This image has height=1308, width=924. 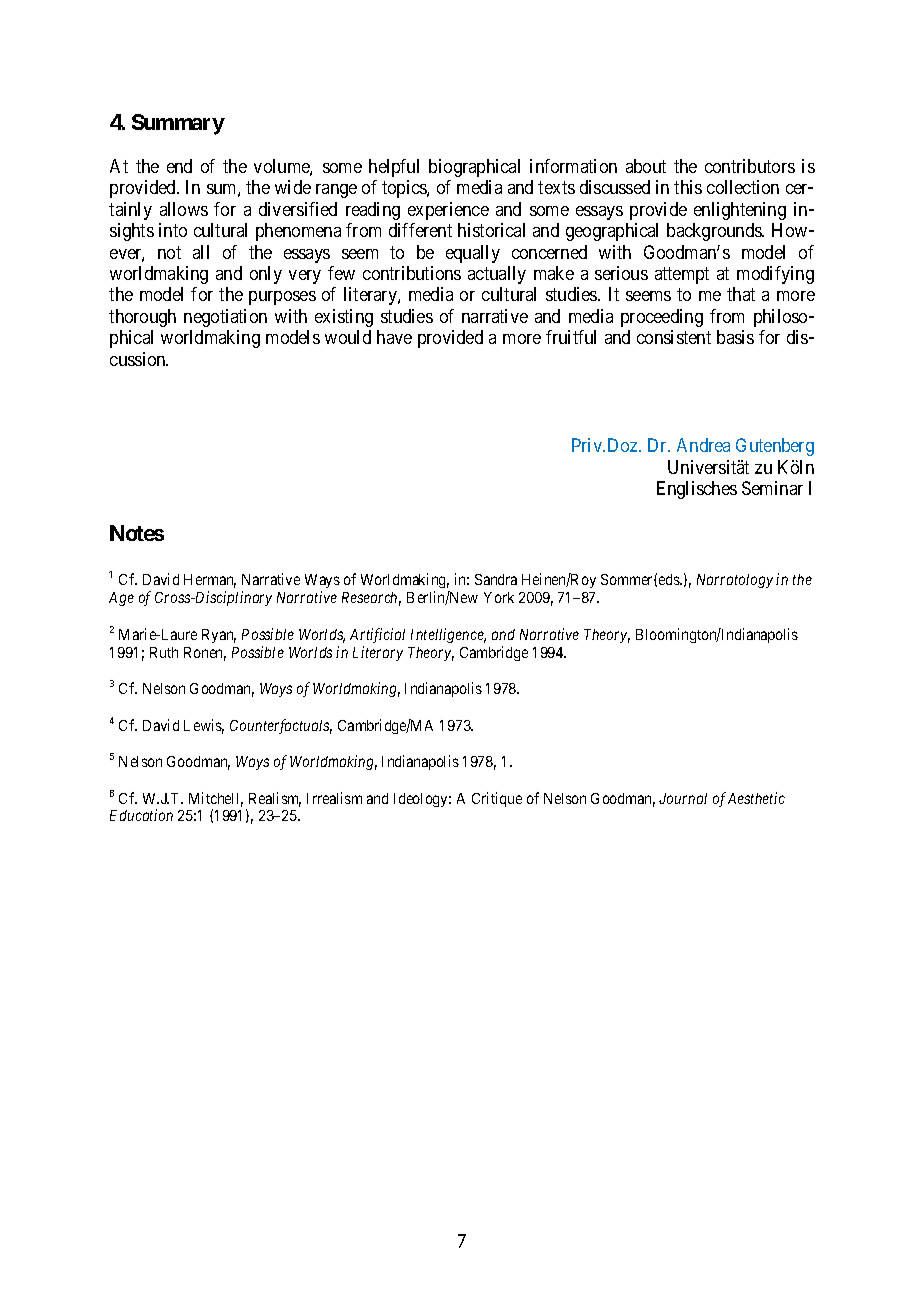 What do you see at coordinates (394, 168) in the image?
I see `helpful` at bounding box center [394, 168].
